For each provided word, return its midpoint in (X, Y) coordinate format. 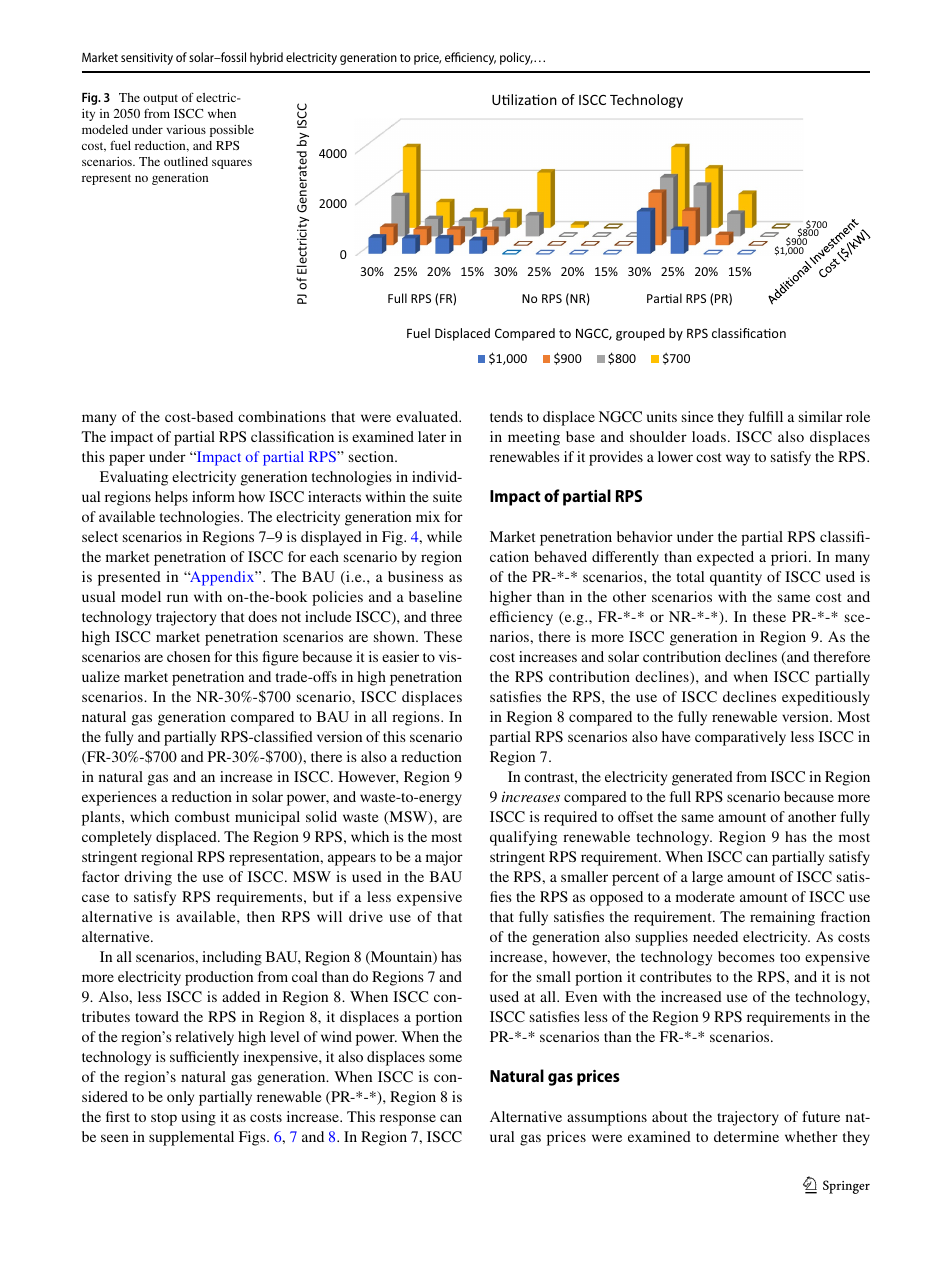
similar (821, 416)
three (446, 616)
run (177, 598)
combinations (282, 416)
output (160, 99)
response (408, 1120)
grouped (640, 334)
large (707, 878)
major (444, 858)
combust (202, 816)
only (180, 1098)
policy (516, 58)
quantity (736, 578)
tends (506, 416)
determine (746, 1136)
